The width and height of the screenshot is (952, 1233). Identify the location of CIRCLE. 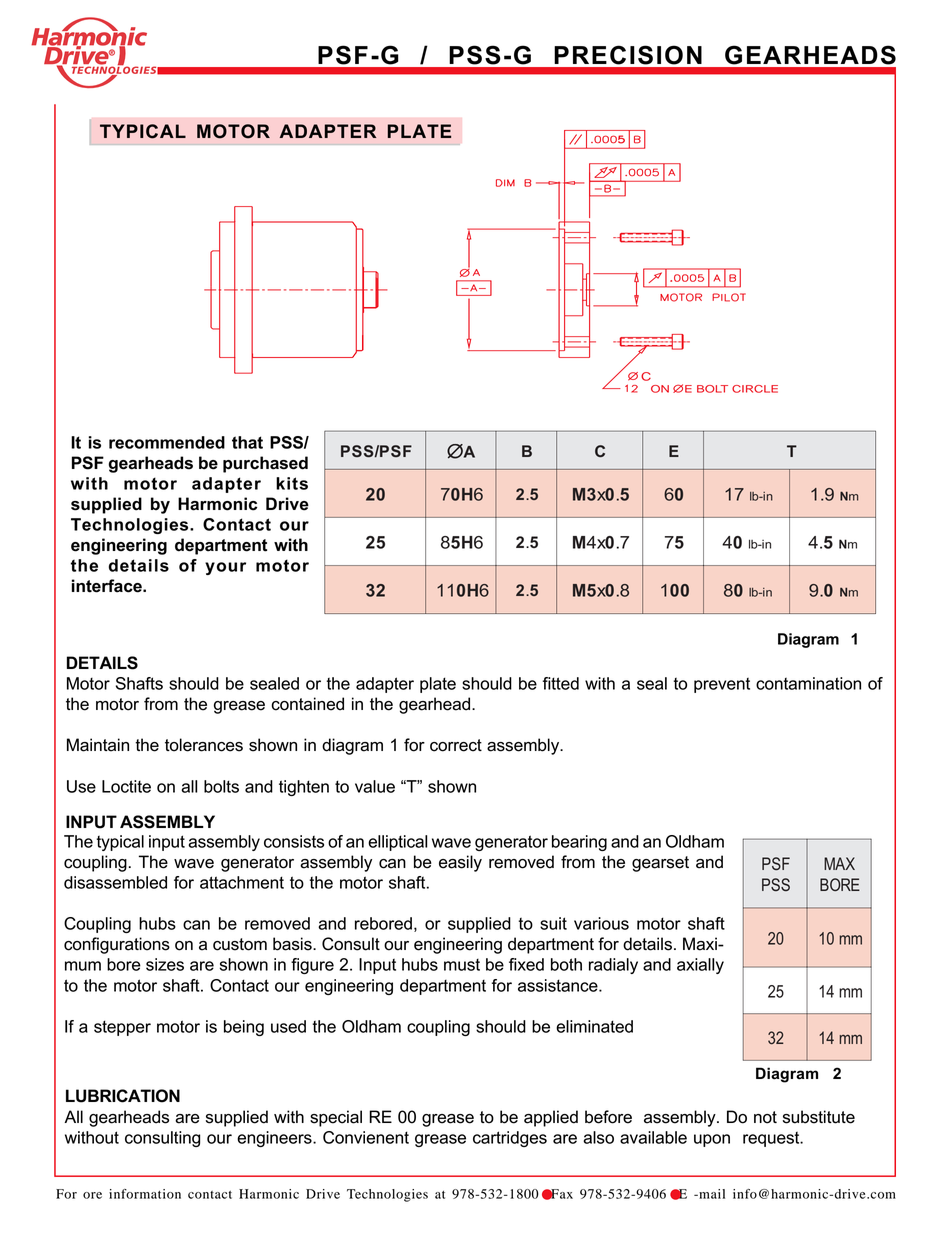
(755, 389).
